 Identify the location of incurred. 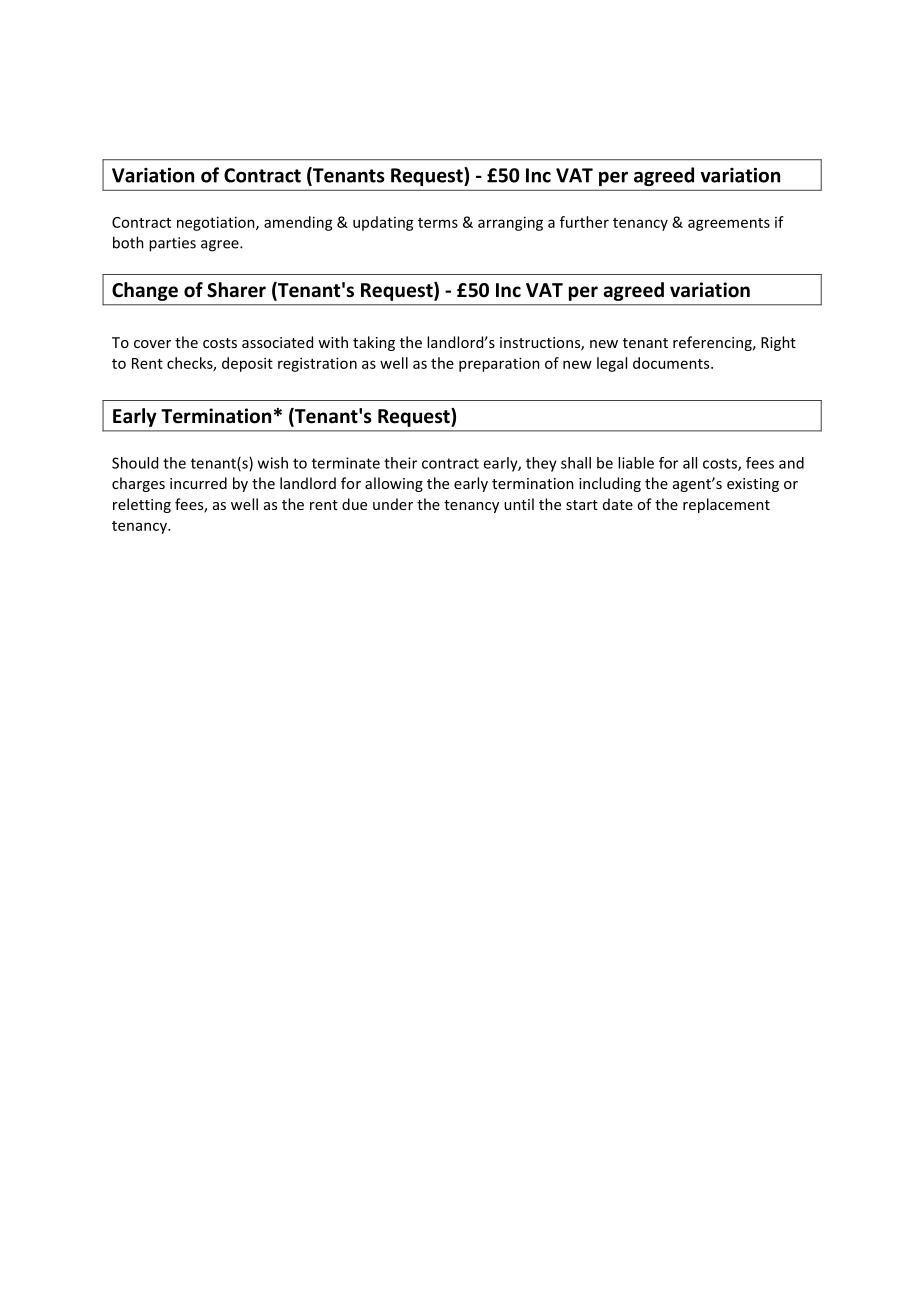
(198, 483).
